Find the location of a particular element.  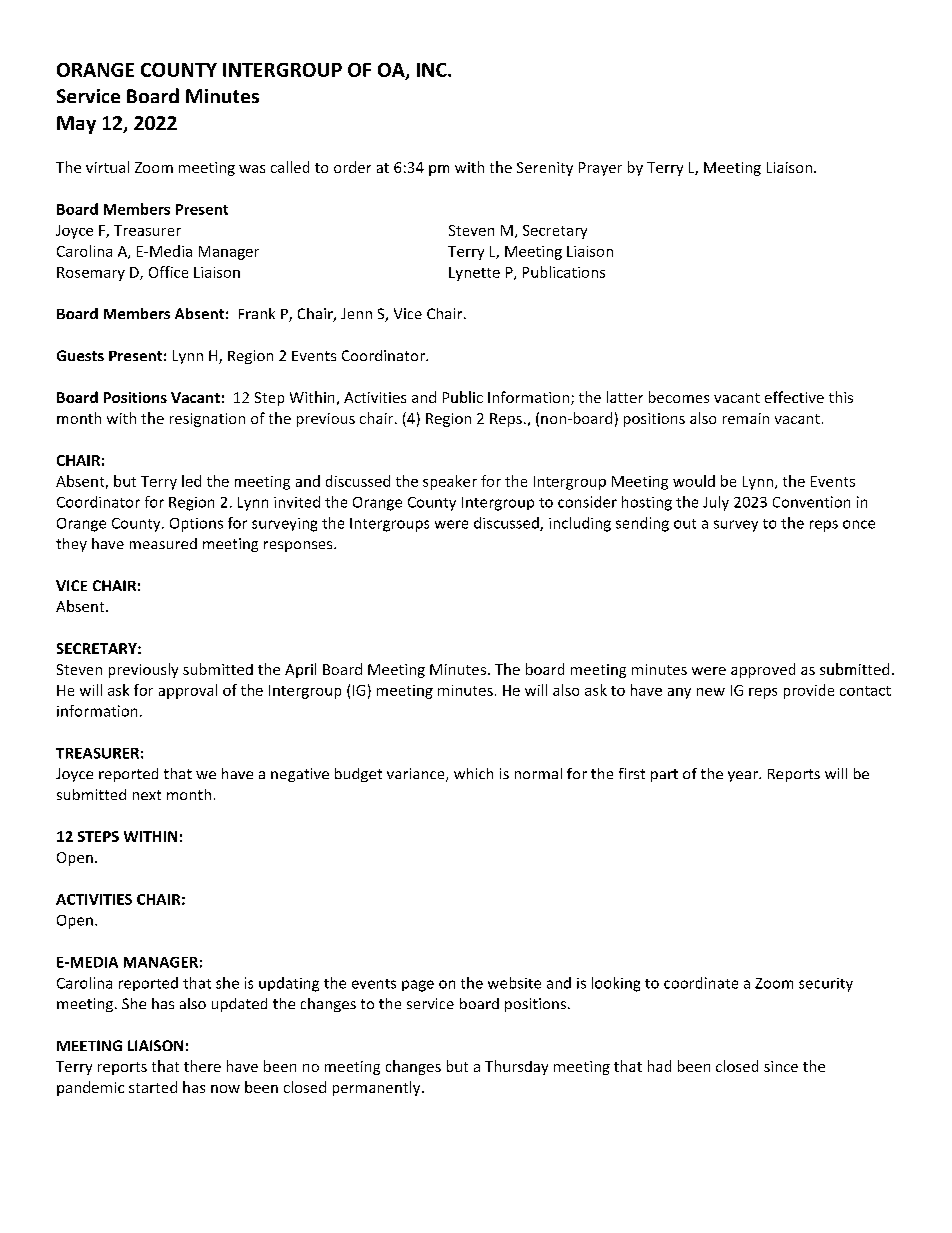

remain is located at coordinates (746, 418).
